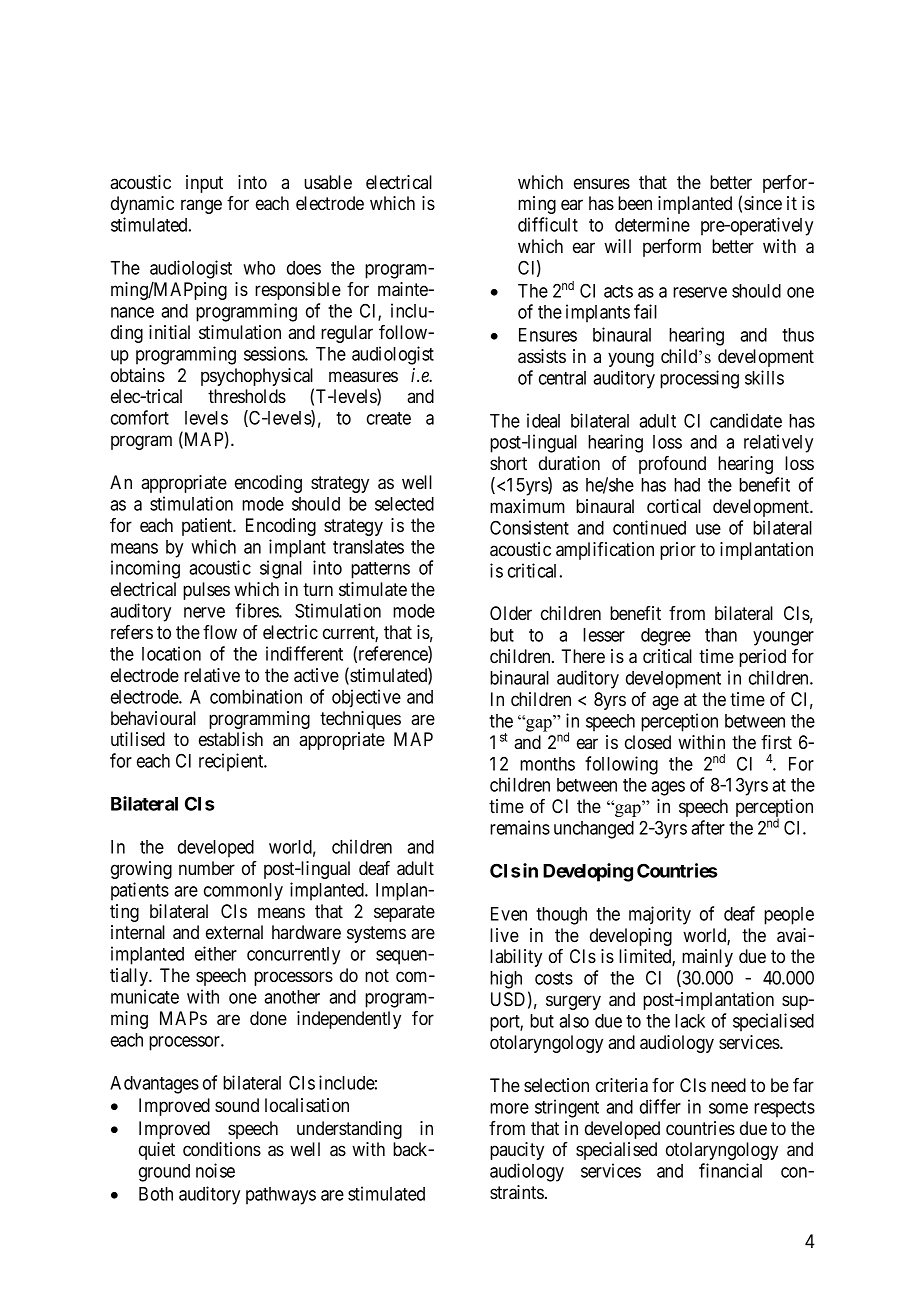 Image resolution: width=924 pixels, height=1308 pixels. I want to click on period, so click(762, 658).
